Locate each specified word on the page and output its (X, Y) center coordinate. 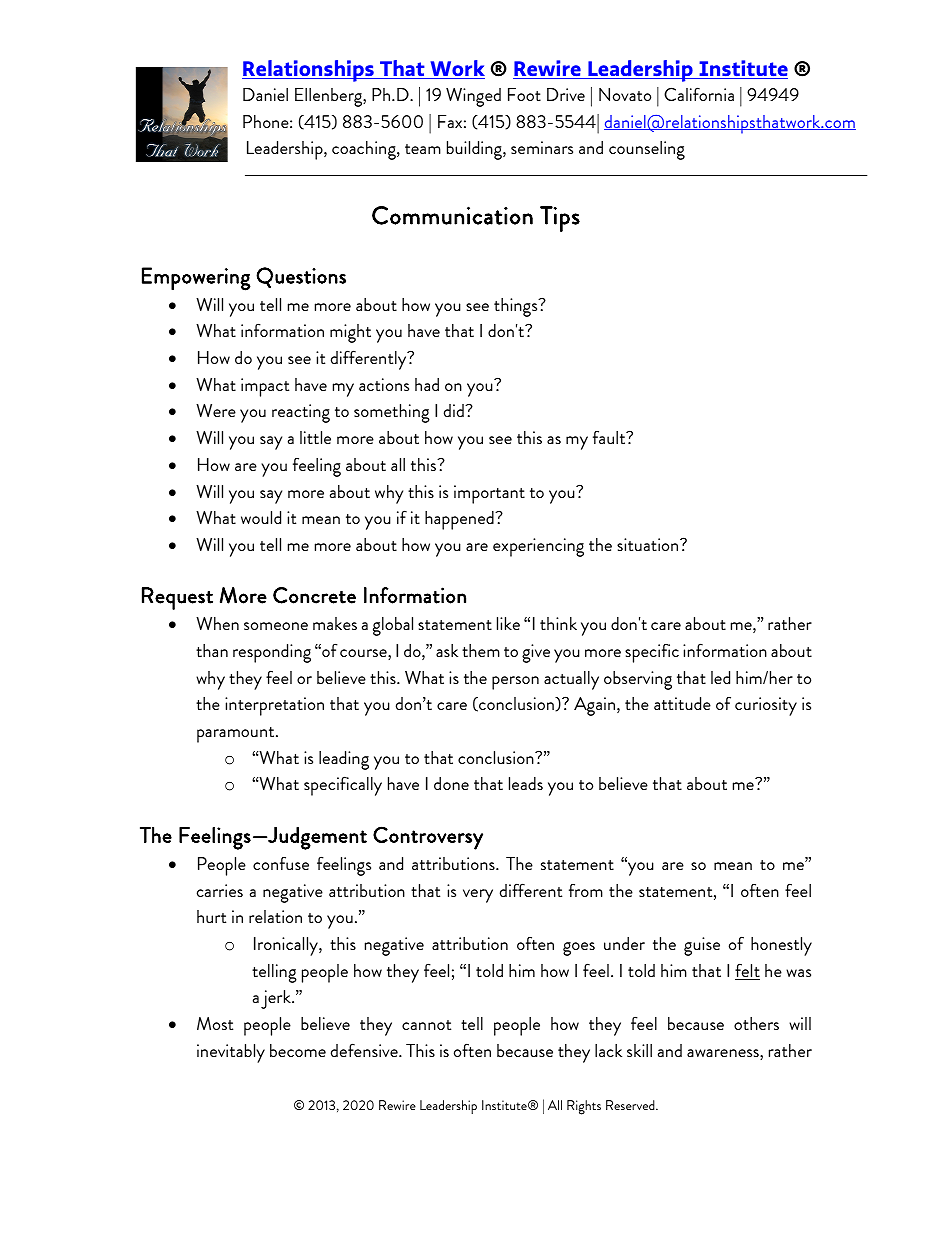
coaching (365, 150)
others (756, 1023)
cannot (426, 1025)
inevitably (231, 1053)
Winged (473, 97)
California (699, 94)
